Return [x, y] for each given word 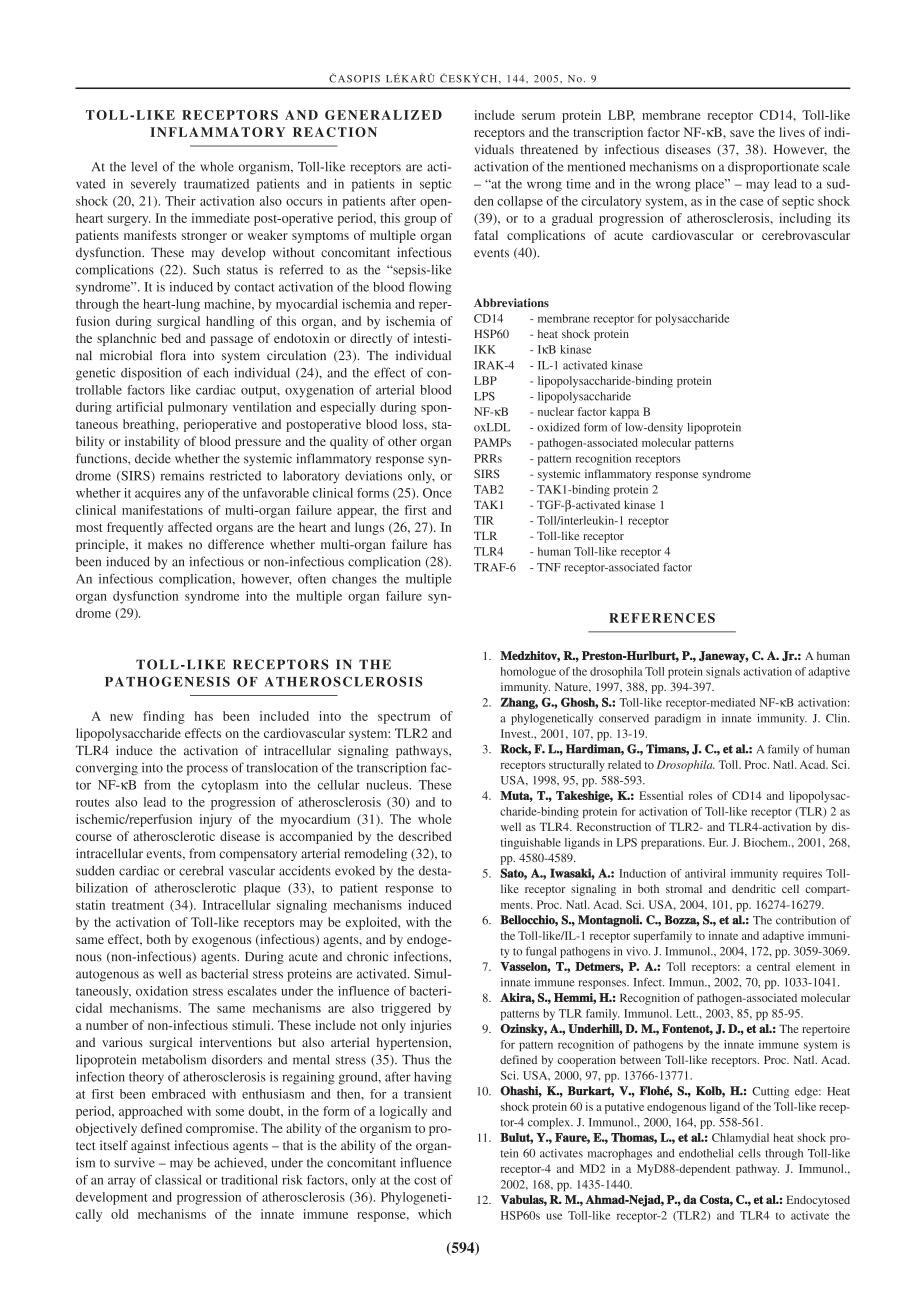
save [742, 133]
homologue [528, 672]
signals [723, 672]
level [144, 167]
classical [178, 1180]
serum [538, 116]
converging [107, 769]
